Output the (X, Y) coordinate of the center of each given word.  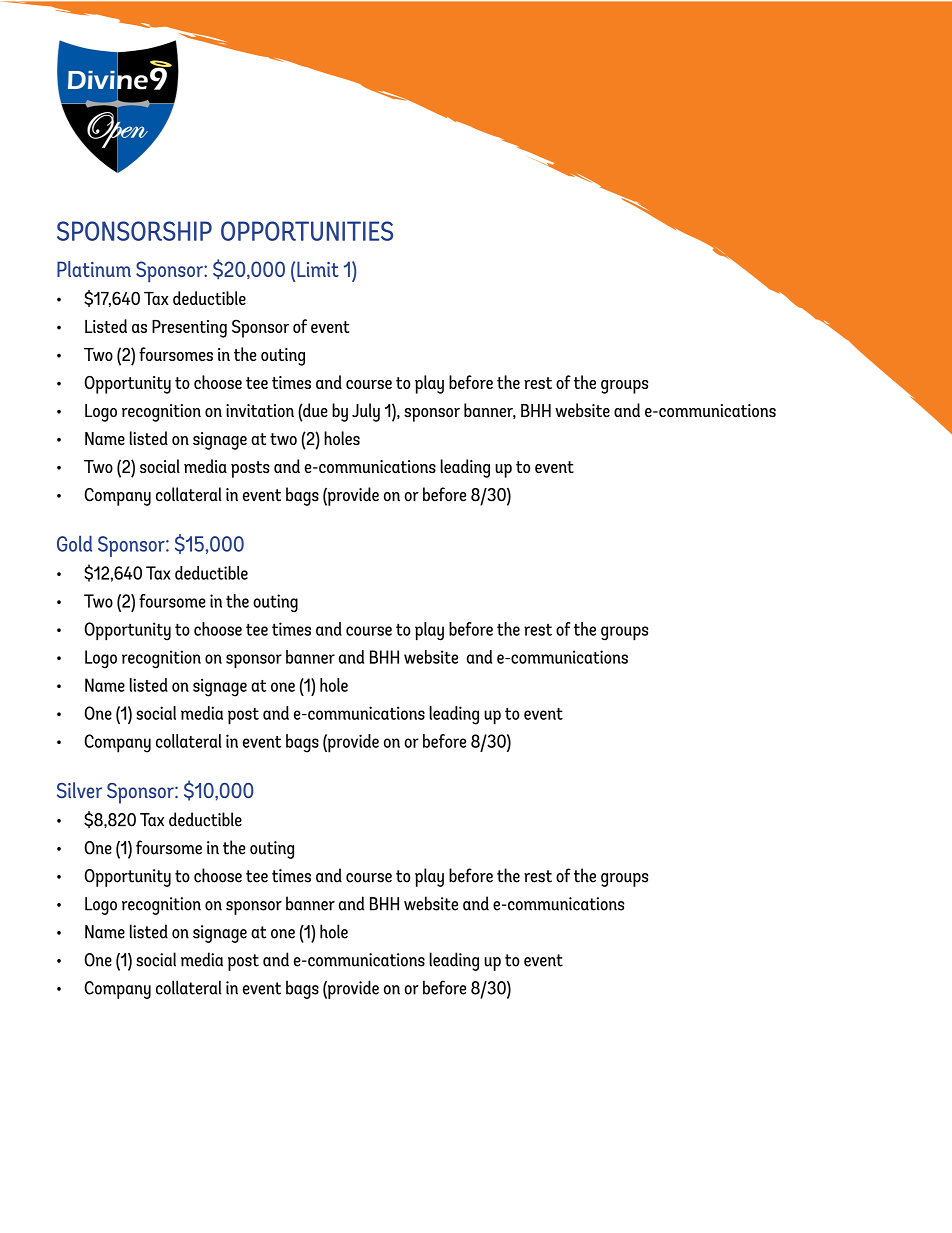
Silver (79, 790)
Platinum (94, 269)
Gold (74, 544)
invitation (260, 410)
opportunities (307, 231)
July (366, 412)
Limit (318, 269)
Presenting (189, 329)
